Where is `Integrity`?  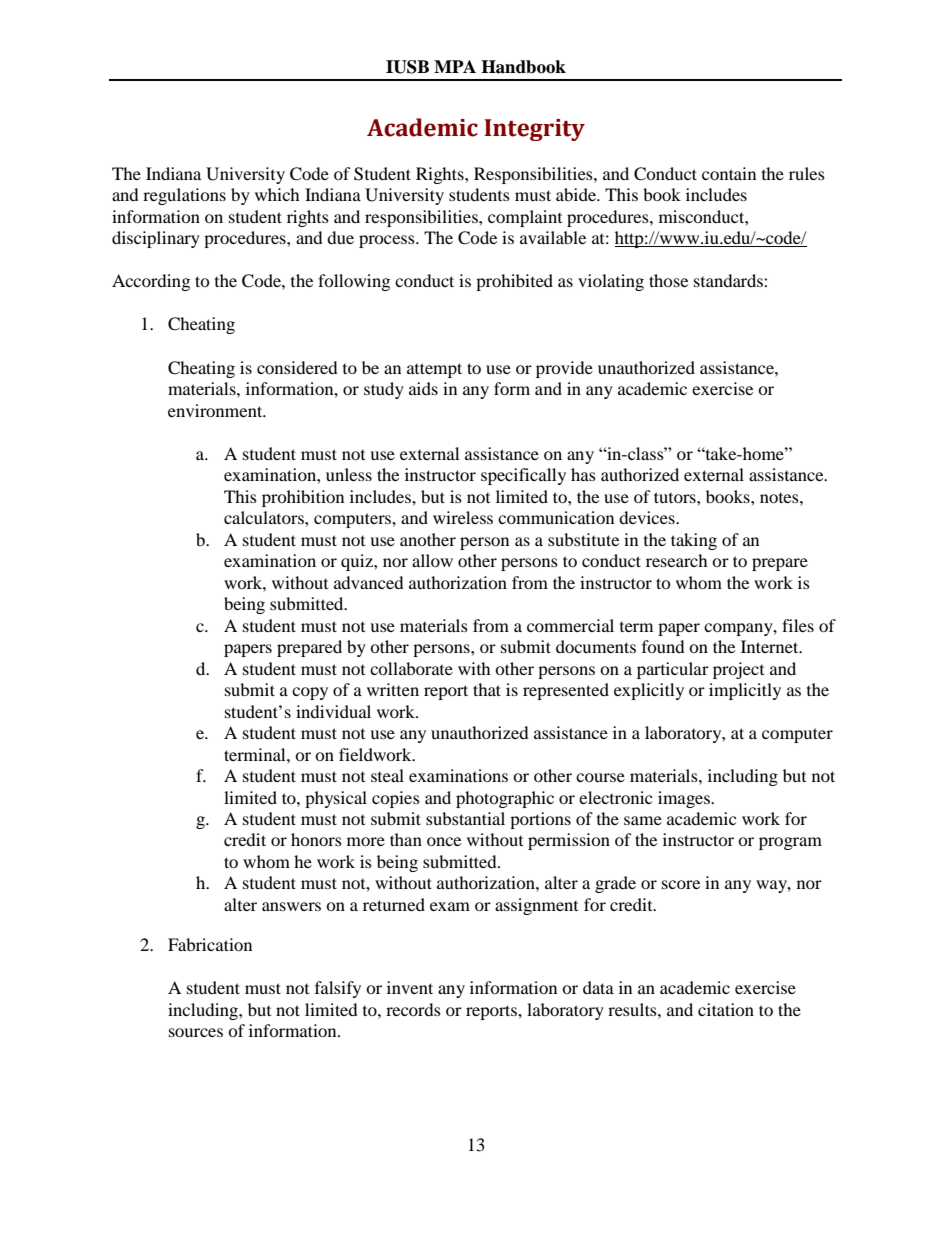
Integrity is located at coordinates (534, 130).
